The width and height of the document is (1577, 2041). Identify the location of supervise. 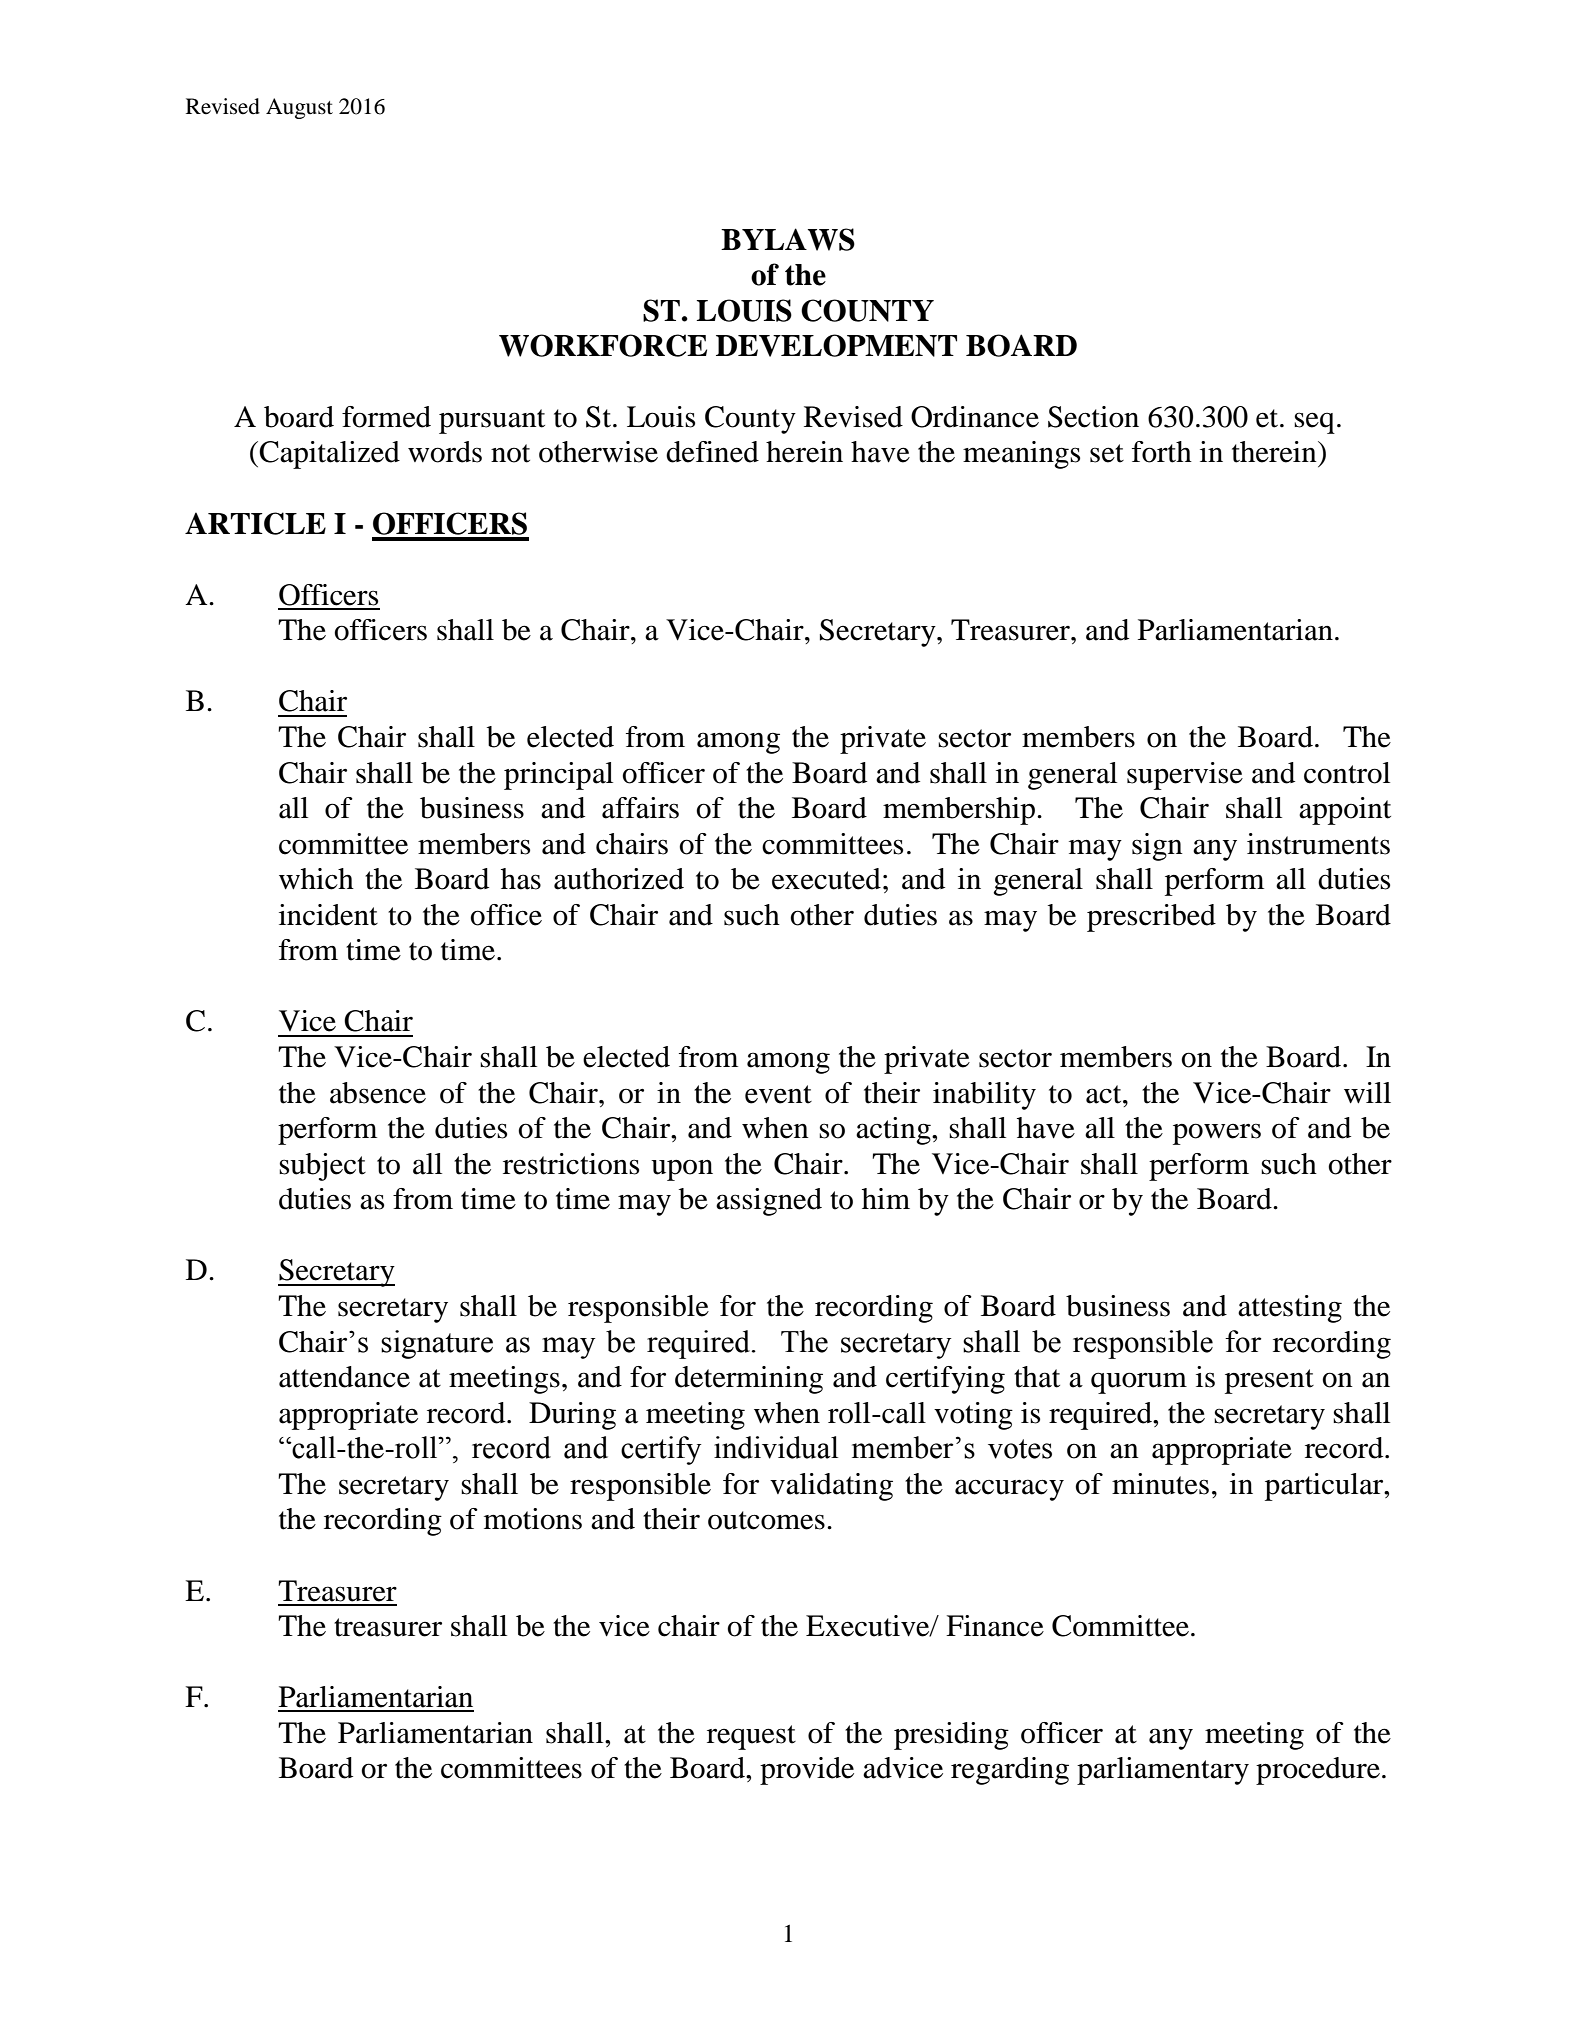
(1185, 776).
